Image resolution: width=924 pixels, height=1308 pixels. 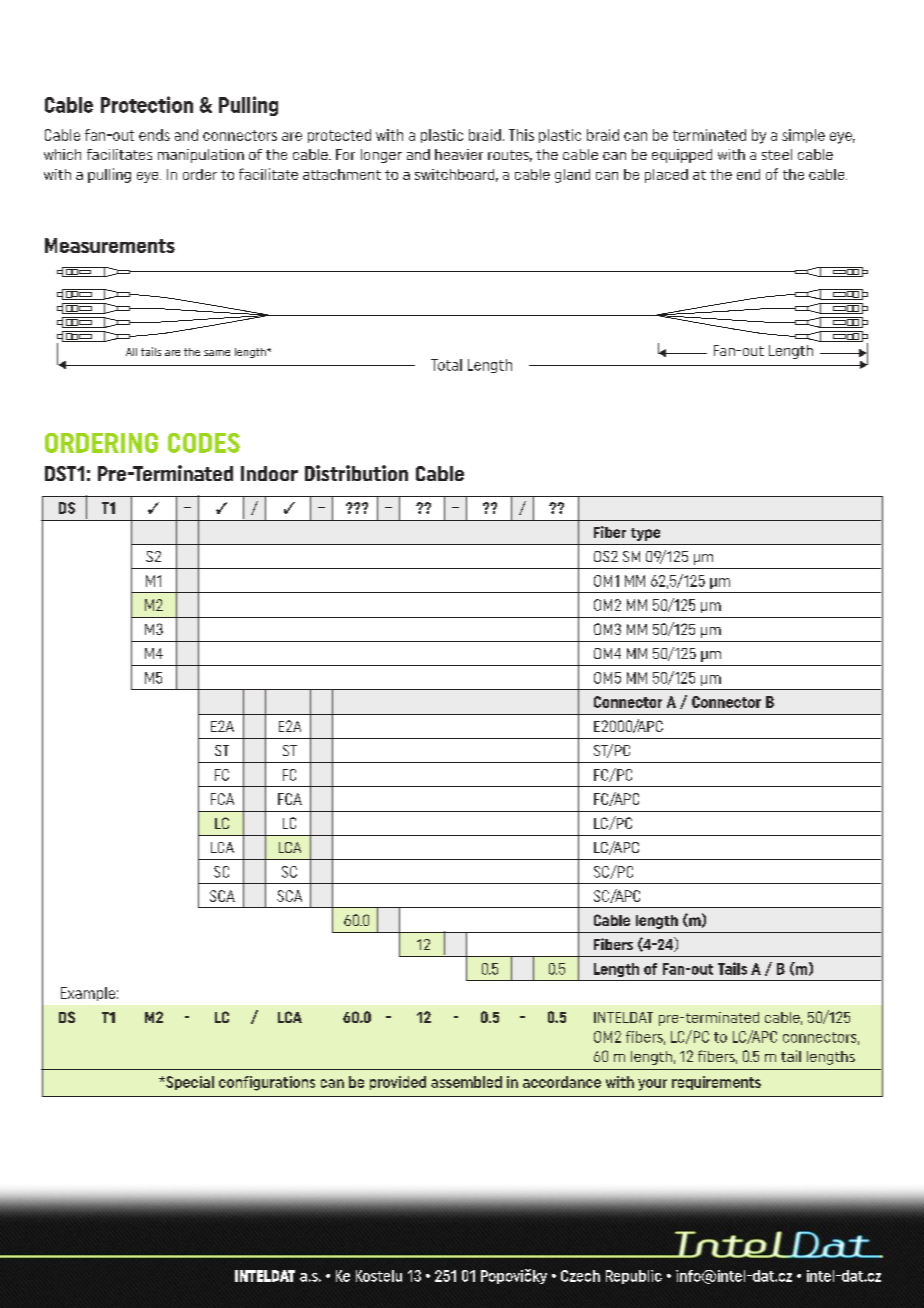 I want to click on Czech, so click(x=580, y=1276).
